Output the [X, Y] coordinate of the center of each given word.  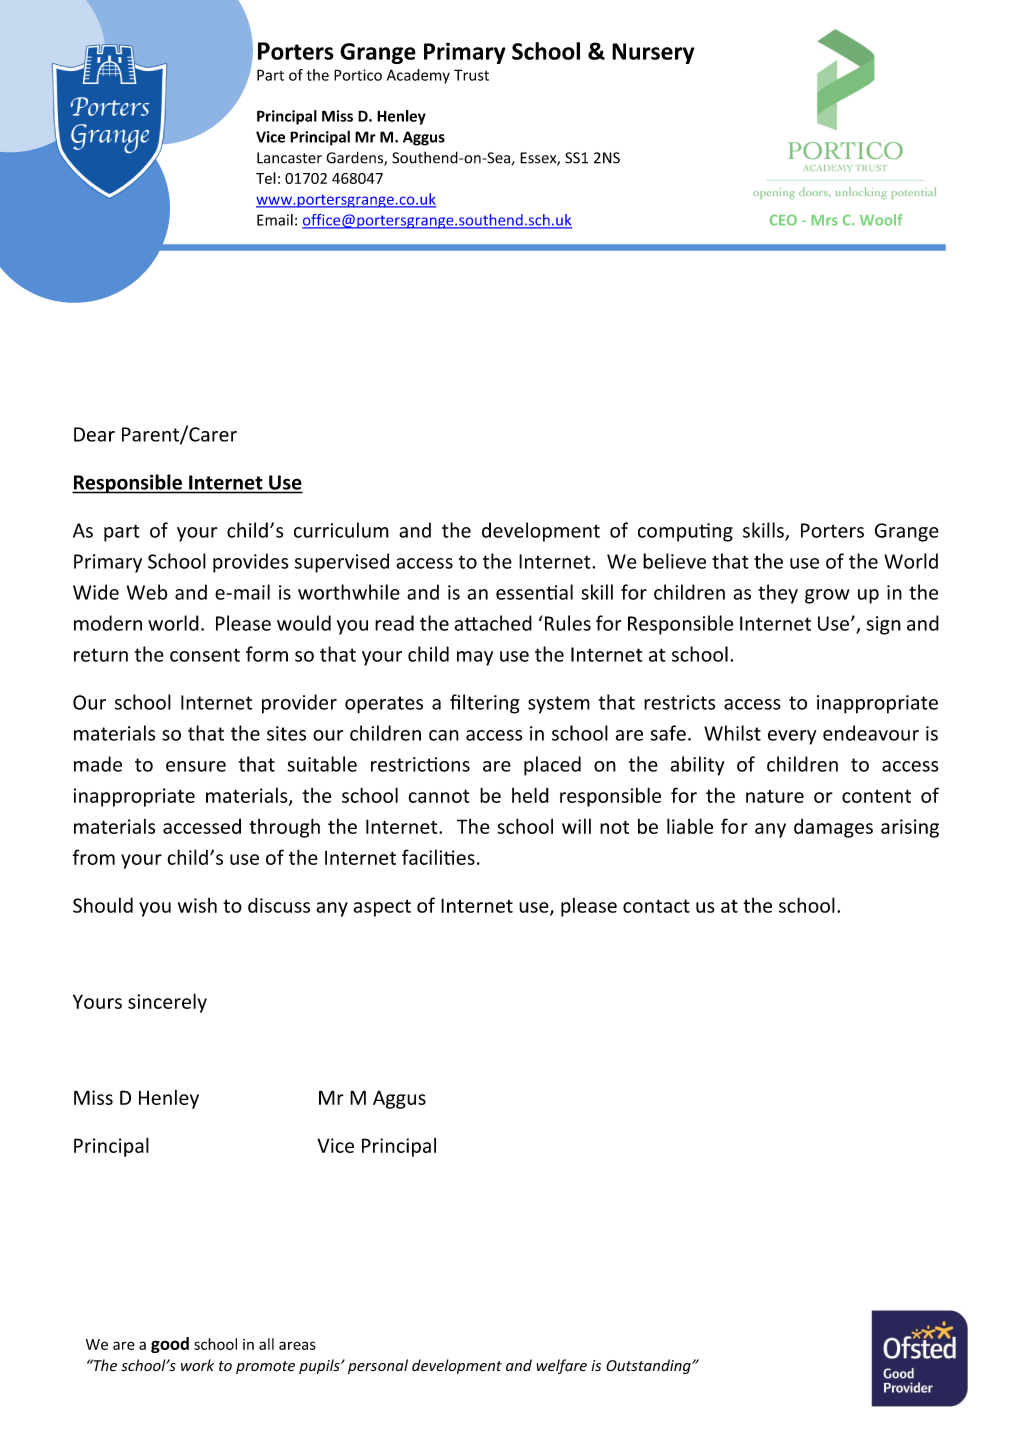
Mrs [824, 220]
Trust [471, 75]
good [170, 1345]
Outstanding [649, 1366]
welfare [561, 1366]
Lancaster [289, 158]
